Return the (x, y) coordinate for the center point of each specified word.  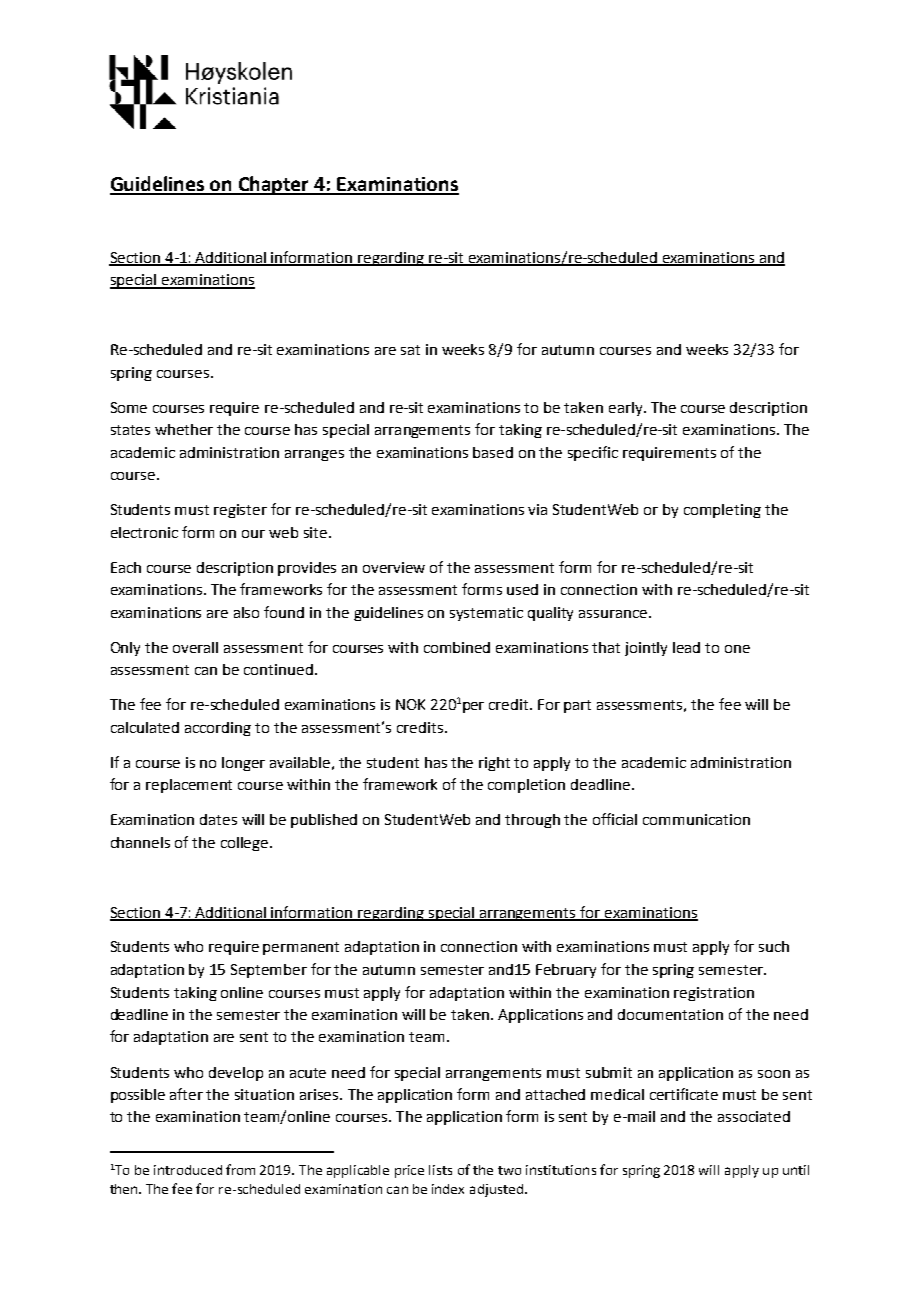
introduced (188, 1170)
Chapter (274, 185)
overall (195, 647)
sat (410, 350)
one (737, 649)
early (627, 409)
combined (457, 647)
